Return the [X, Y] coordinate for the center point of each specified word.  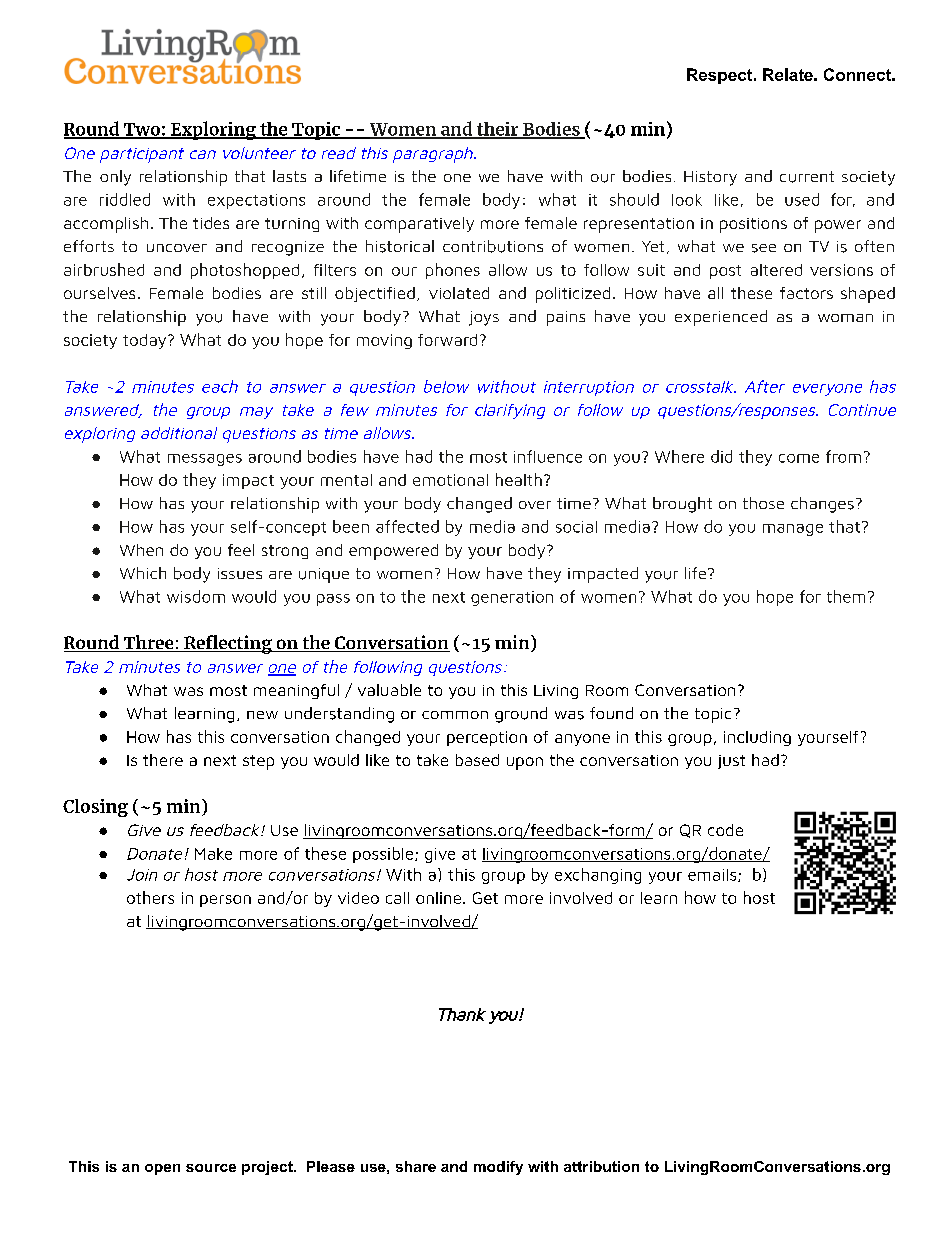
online [440, 898]
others [150, 897]
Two [141, 130]
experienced [721, 318]
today [146, 341]
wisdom [196, 596]
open [162, 1169]
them [846, 596]
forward [447, 340]
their [498, 130]
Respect [721, 76]
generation [512, 598]
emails [713, 875]
